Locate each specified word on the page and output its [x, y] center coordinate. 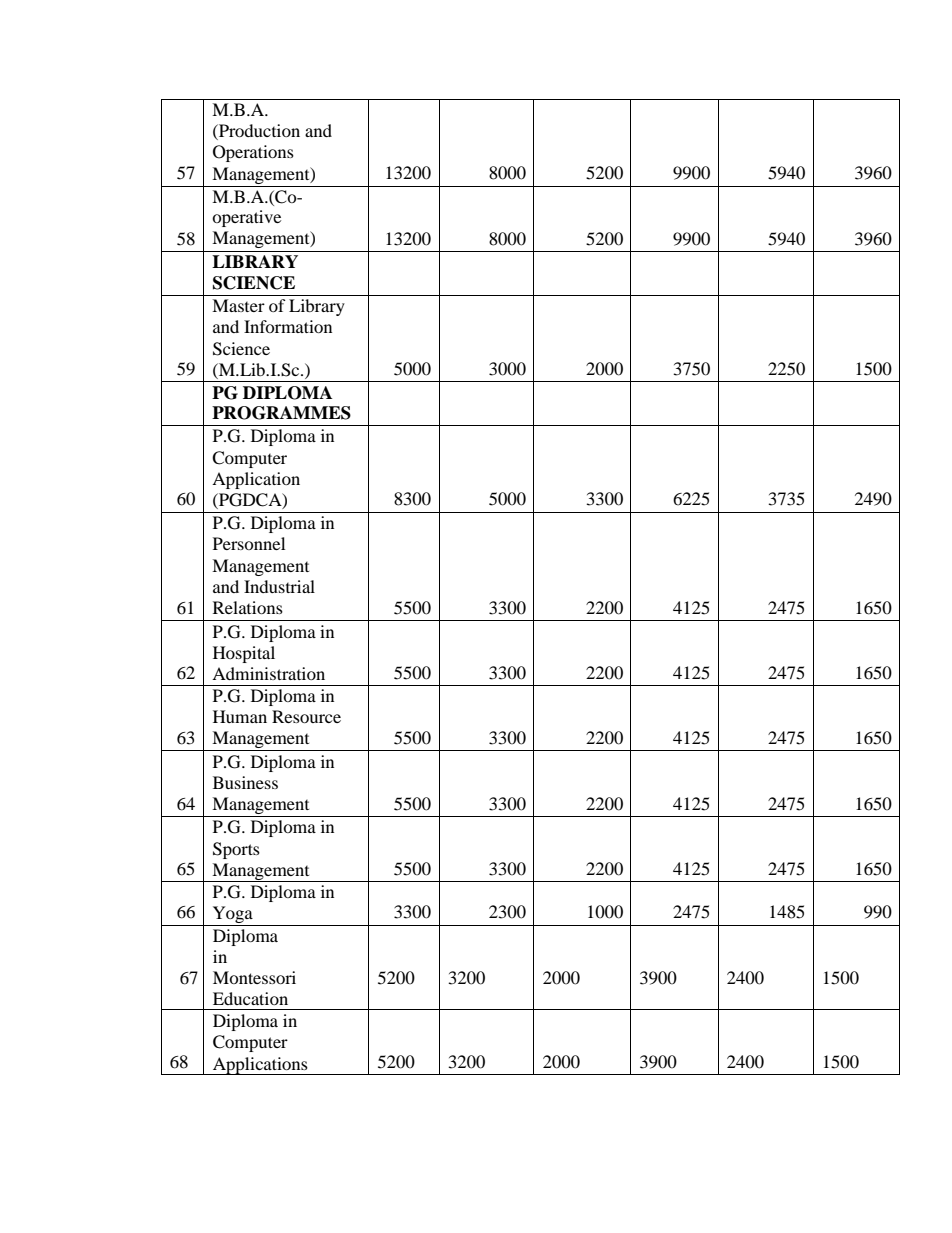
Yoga [233, 914]
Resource [306, 716]
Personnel [249, 543]
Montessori [254, 977]
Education [250, 998]
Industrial [279, 586]
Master [238, 305]
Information [288, 326]
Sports [236, 850]
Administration [268, 673]
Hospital [244, 654]
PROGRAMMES [281, 413]
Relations [248, 607]
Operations [253, 153]
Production [258, 130]
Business [245, 782]
